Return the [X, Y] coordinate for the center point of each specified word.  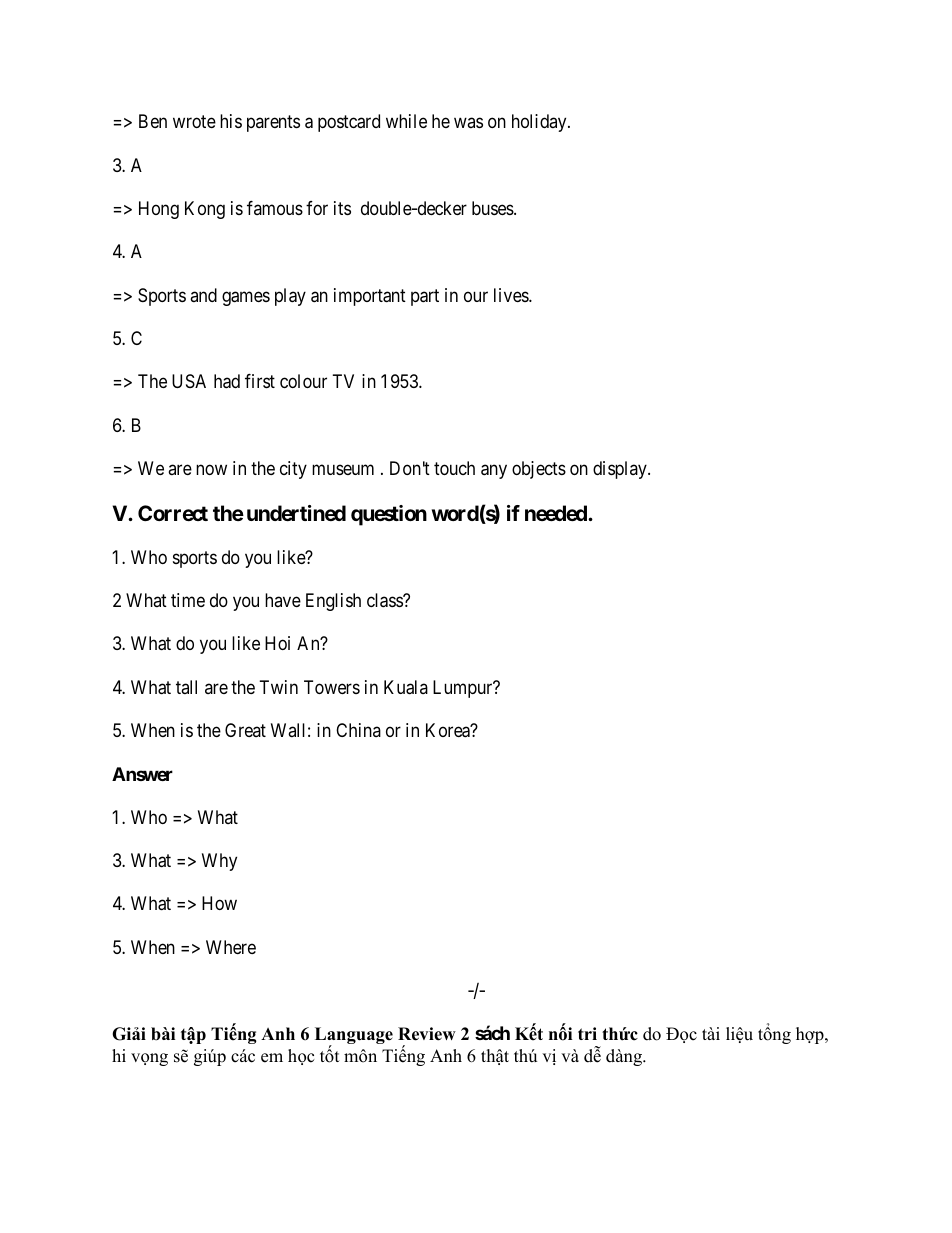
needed [557, 513]
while [406, 121]
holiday [540, 123]
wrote [194, 122]
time [188, 600]
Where [231, 947]
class [385, 600]
